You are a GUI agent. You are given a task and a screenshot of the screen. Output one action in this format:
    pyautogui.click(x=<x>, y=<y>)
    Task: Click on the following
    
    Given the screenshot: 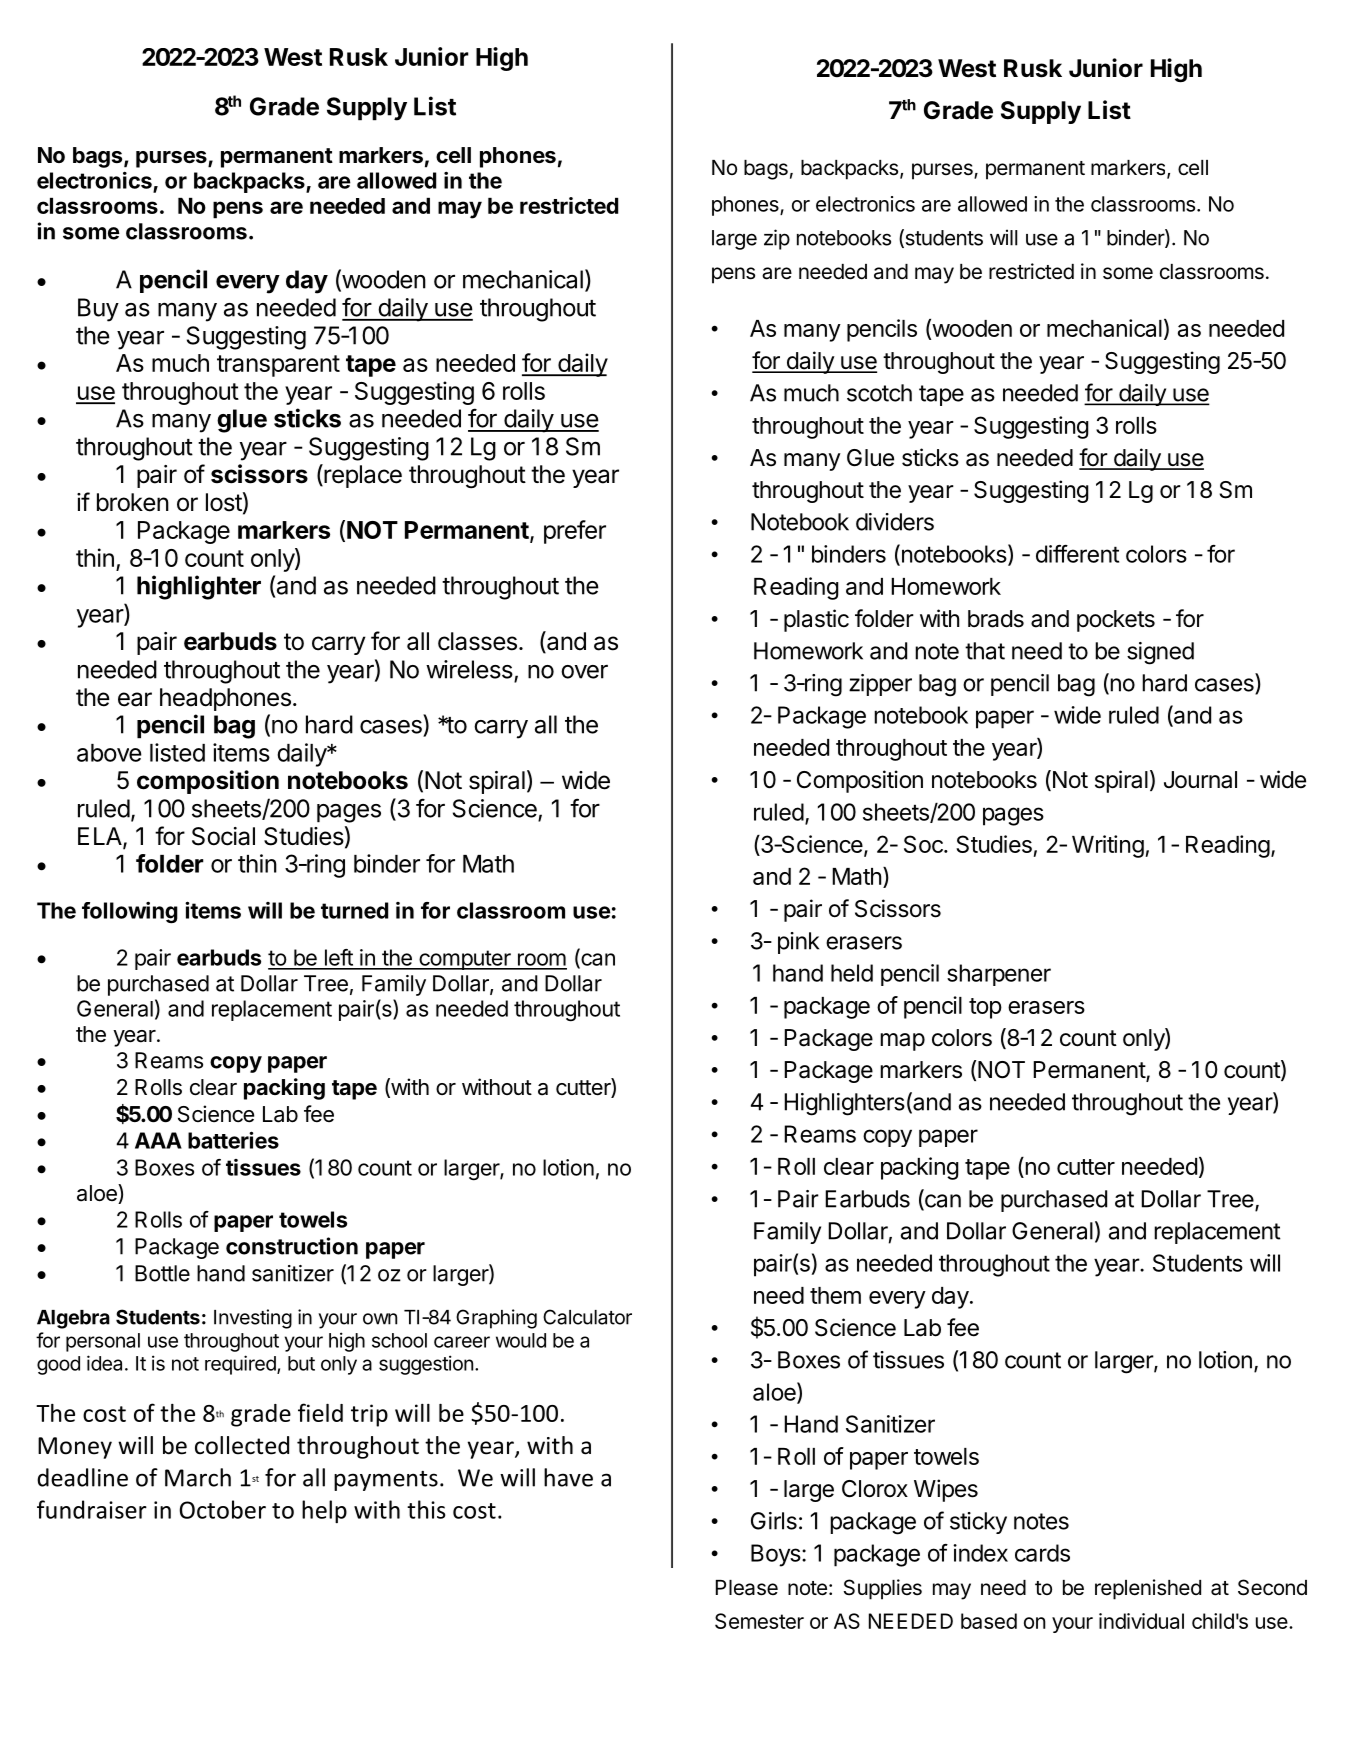 What is the action you would take?
    pyautogui.click(x=130, y=913)
